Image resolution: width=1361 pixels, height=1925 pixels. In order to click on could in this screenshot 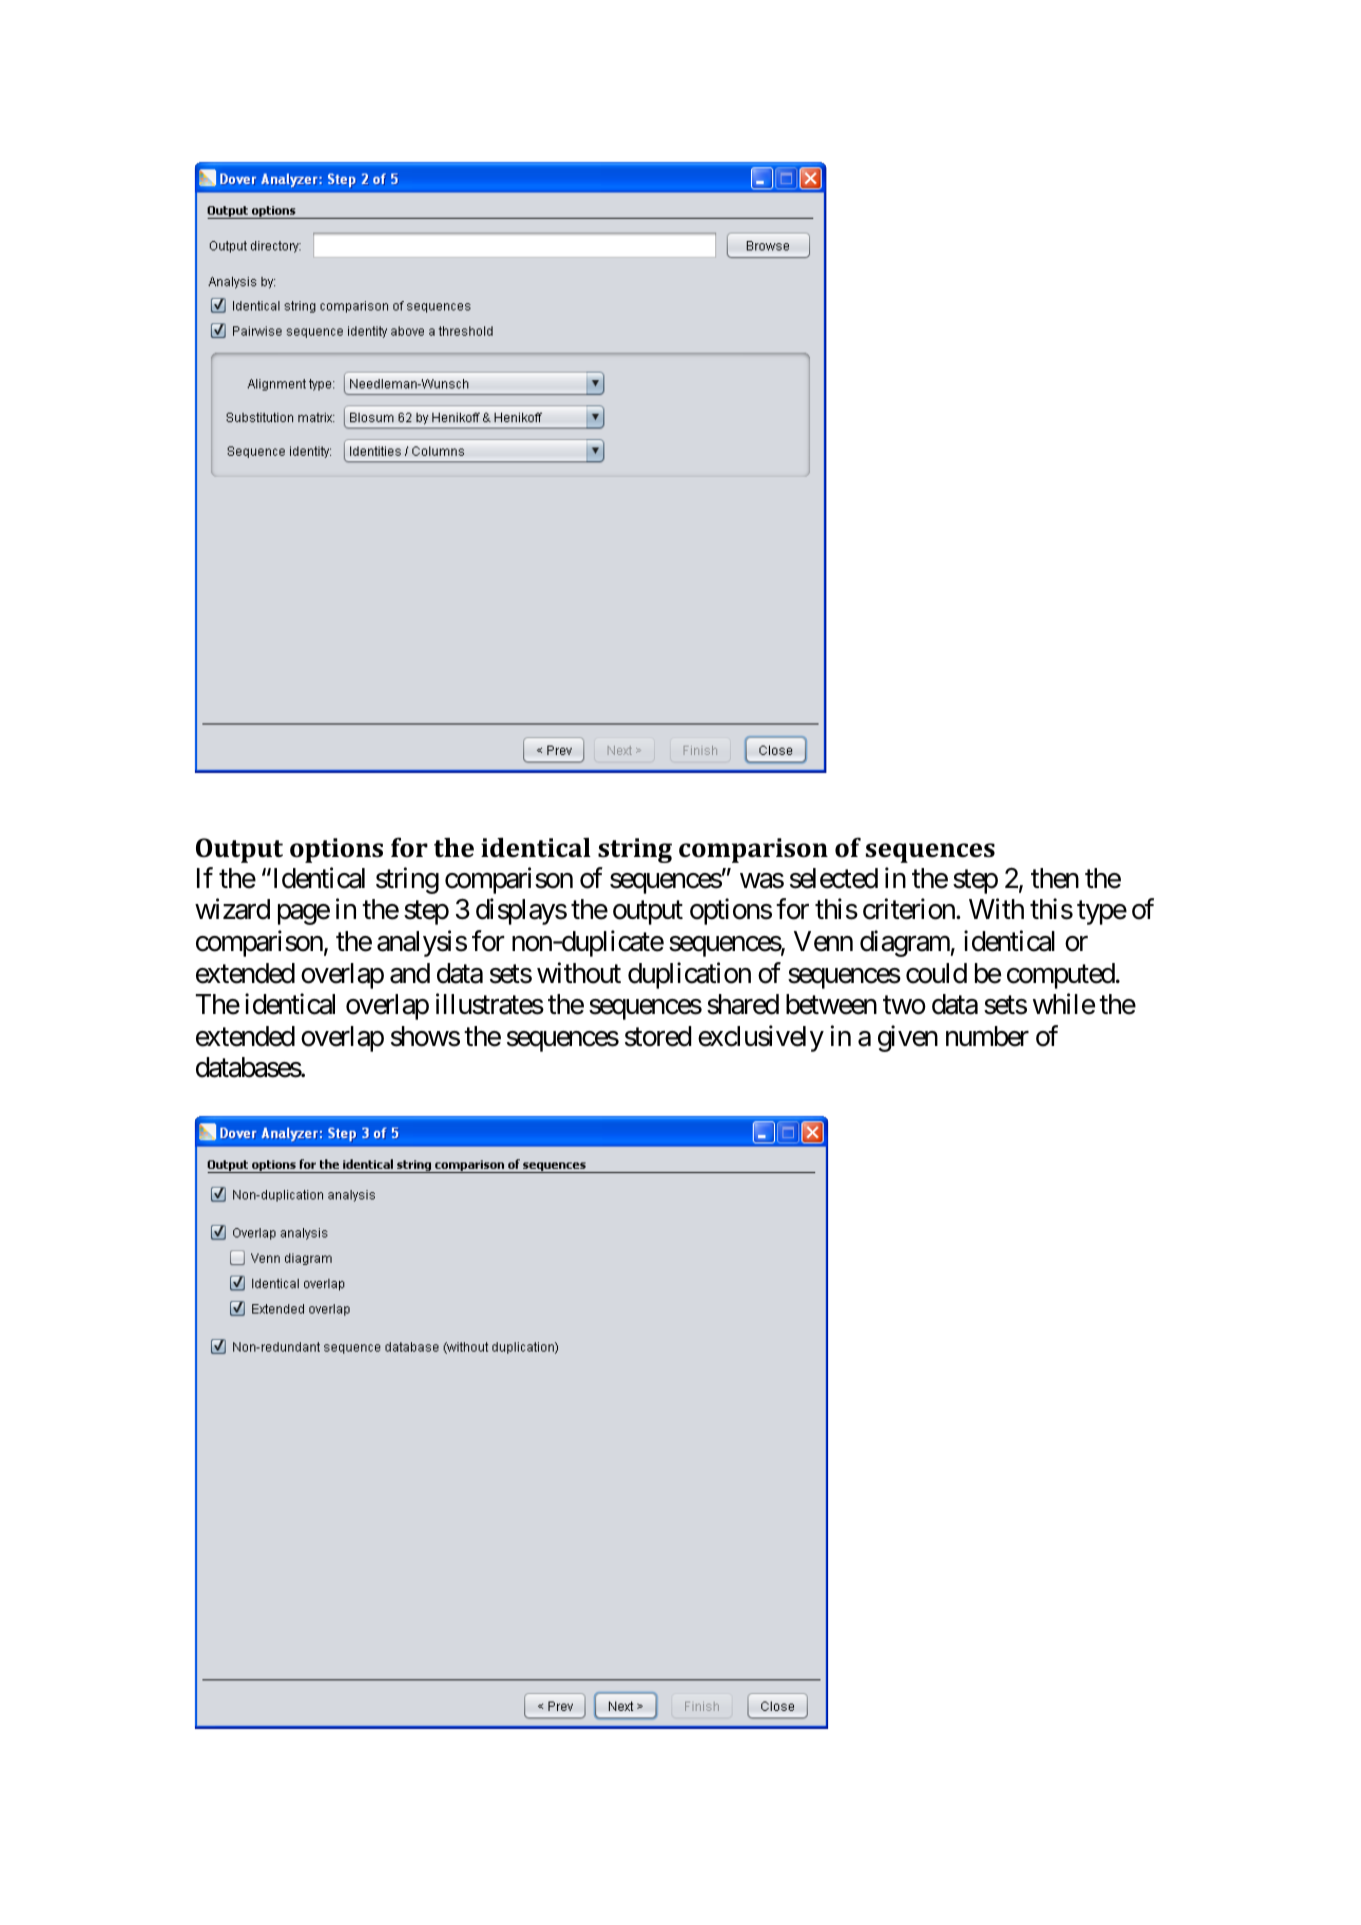, I will do `click(936, 973)`.
